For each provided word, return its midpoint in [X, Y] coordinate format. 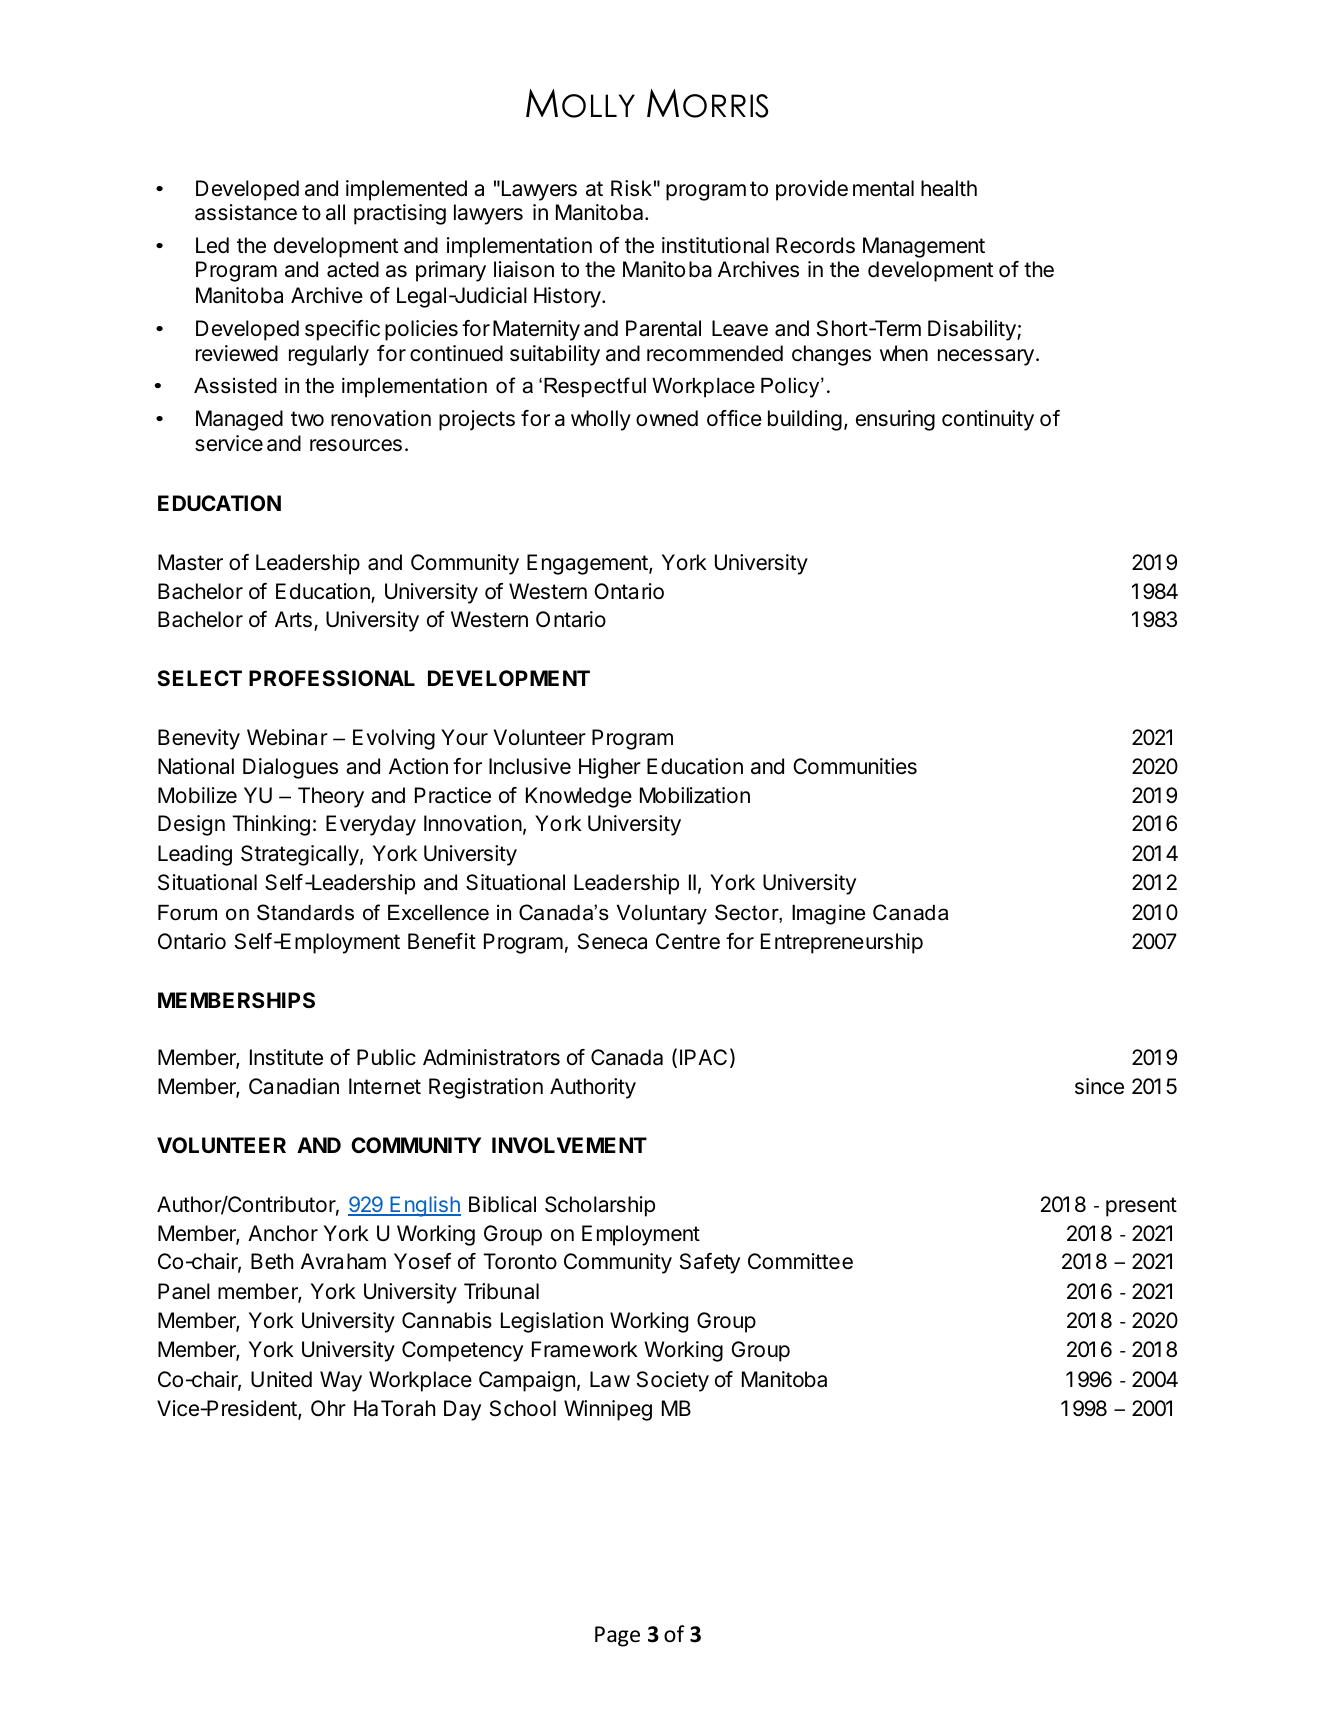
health [949, 188]
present [1141, 1207]
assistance [246, 212]
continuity [988, 420]
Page [617, 1636]
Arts [293, 619]
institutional [715, 245]
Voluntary [662, 915]
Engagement [587, 564]
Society [673, 1381]
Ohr [328, 1408]
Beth [272, 1261]
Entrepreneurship [842, 943]
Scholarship [600, 1206]
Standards [305, 912]
